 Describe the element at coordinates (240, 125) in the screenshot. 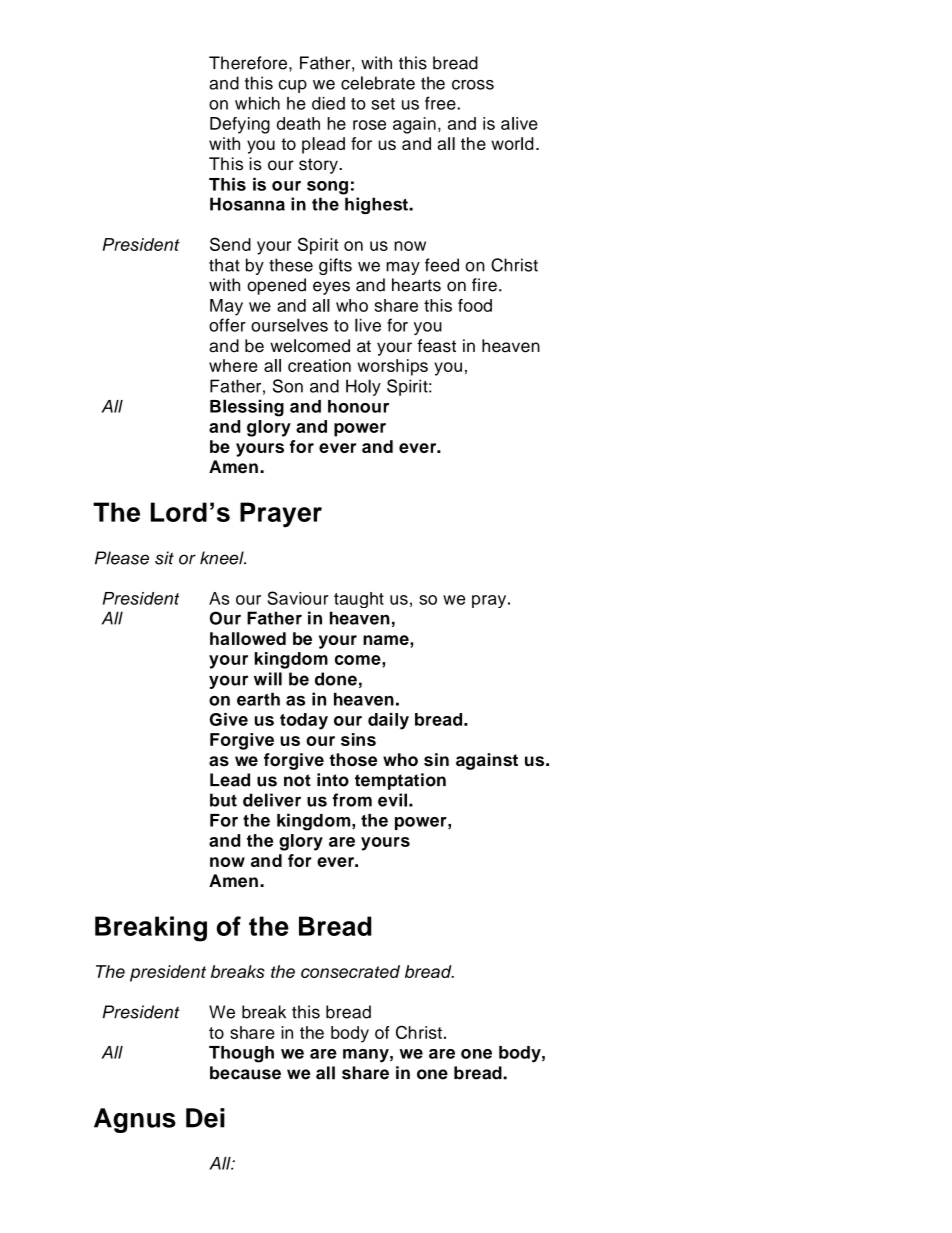

I see `Defying` at that location.
